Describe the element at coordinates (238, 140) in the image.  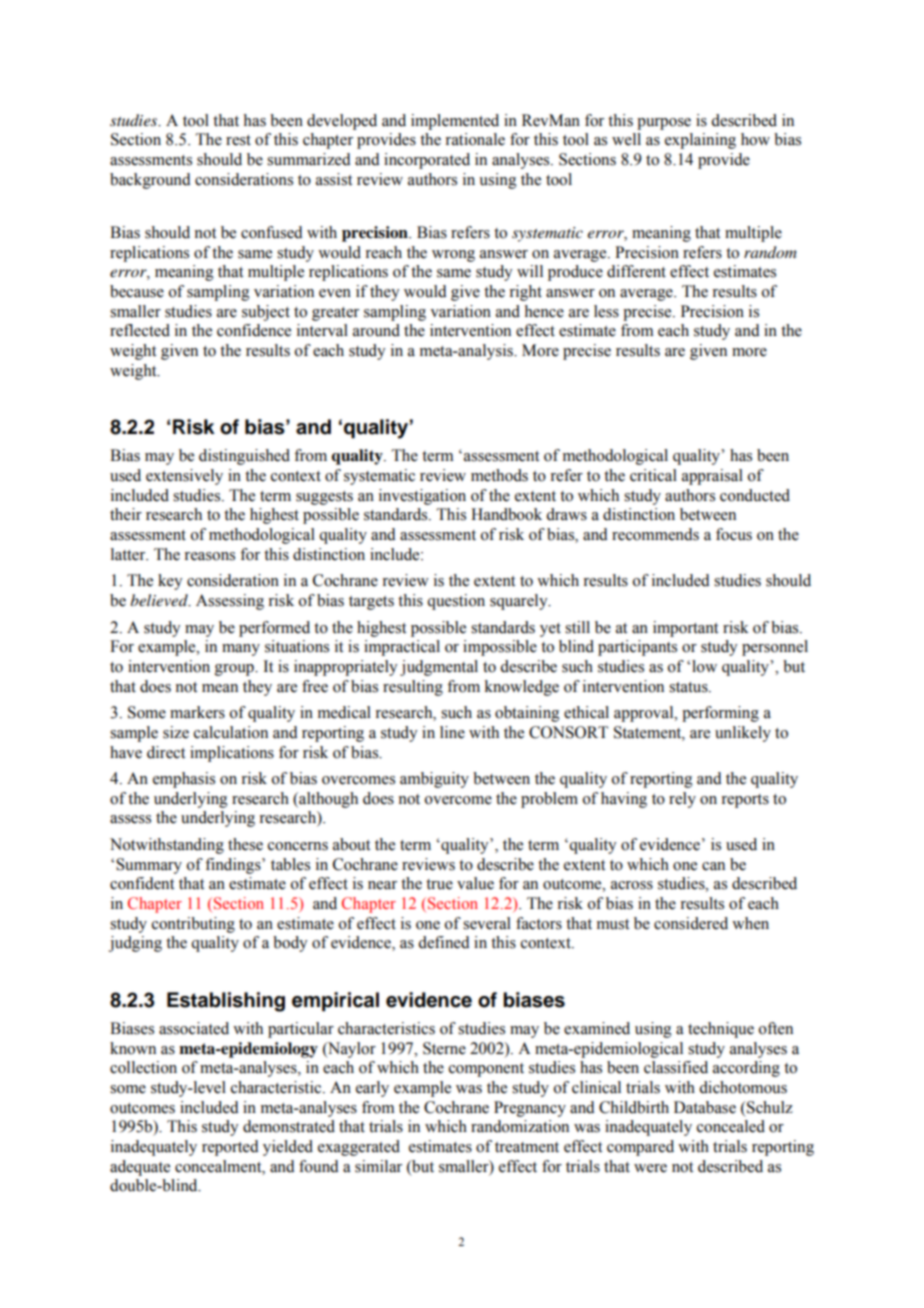
I see `rest` at that location.
